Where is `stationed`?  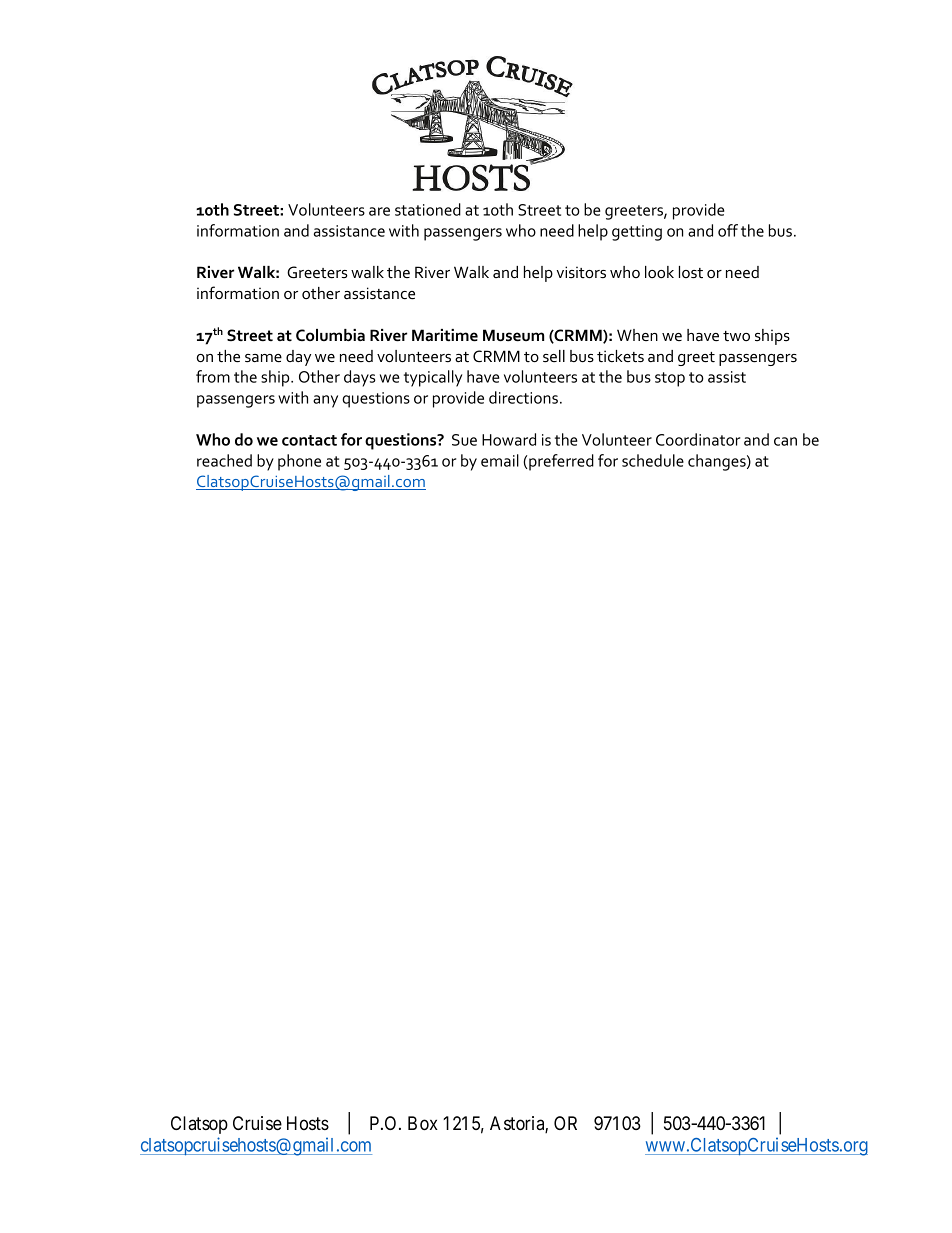 stationed is located at coordinates (428, 209).
